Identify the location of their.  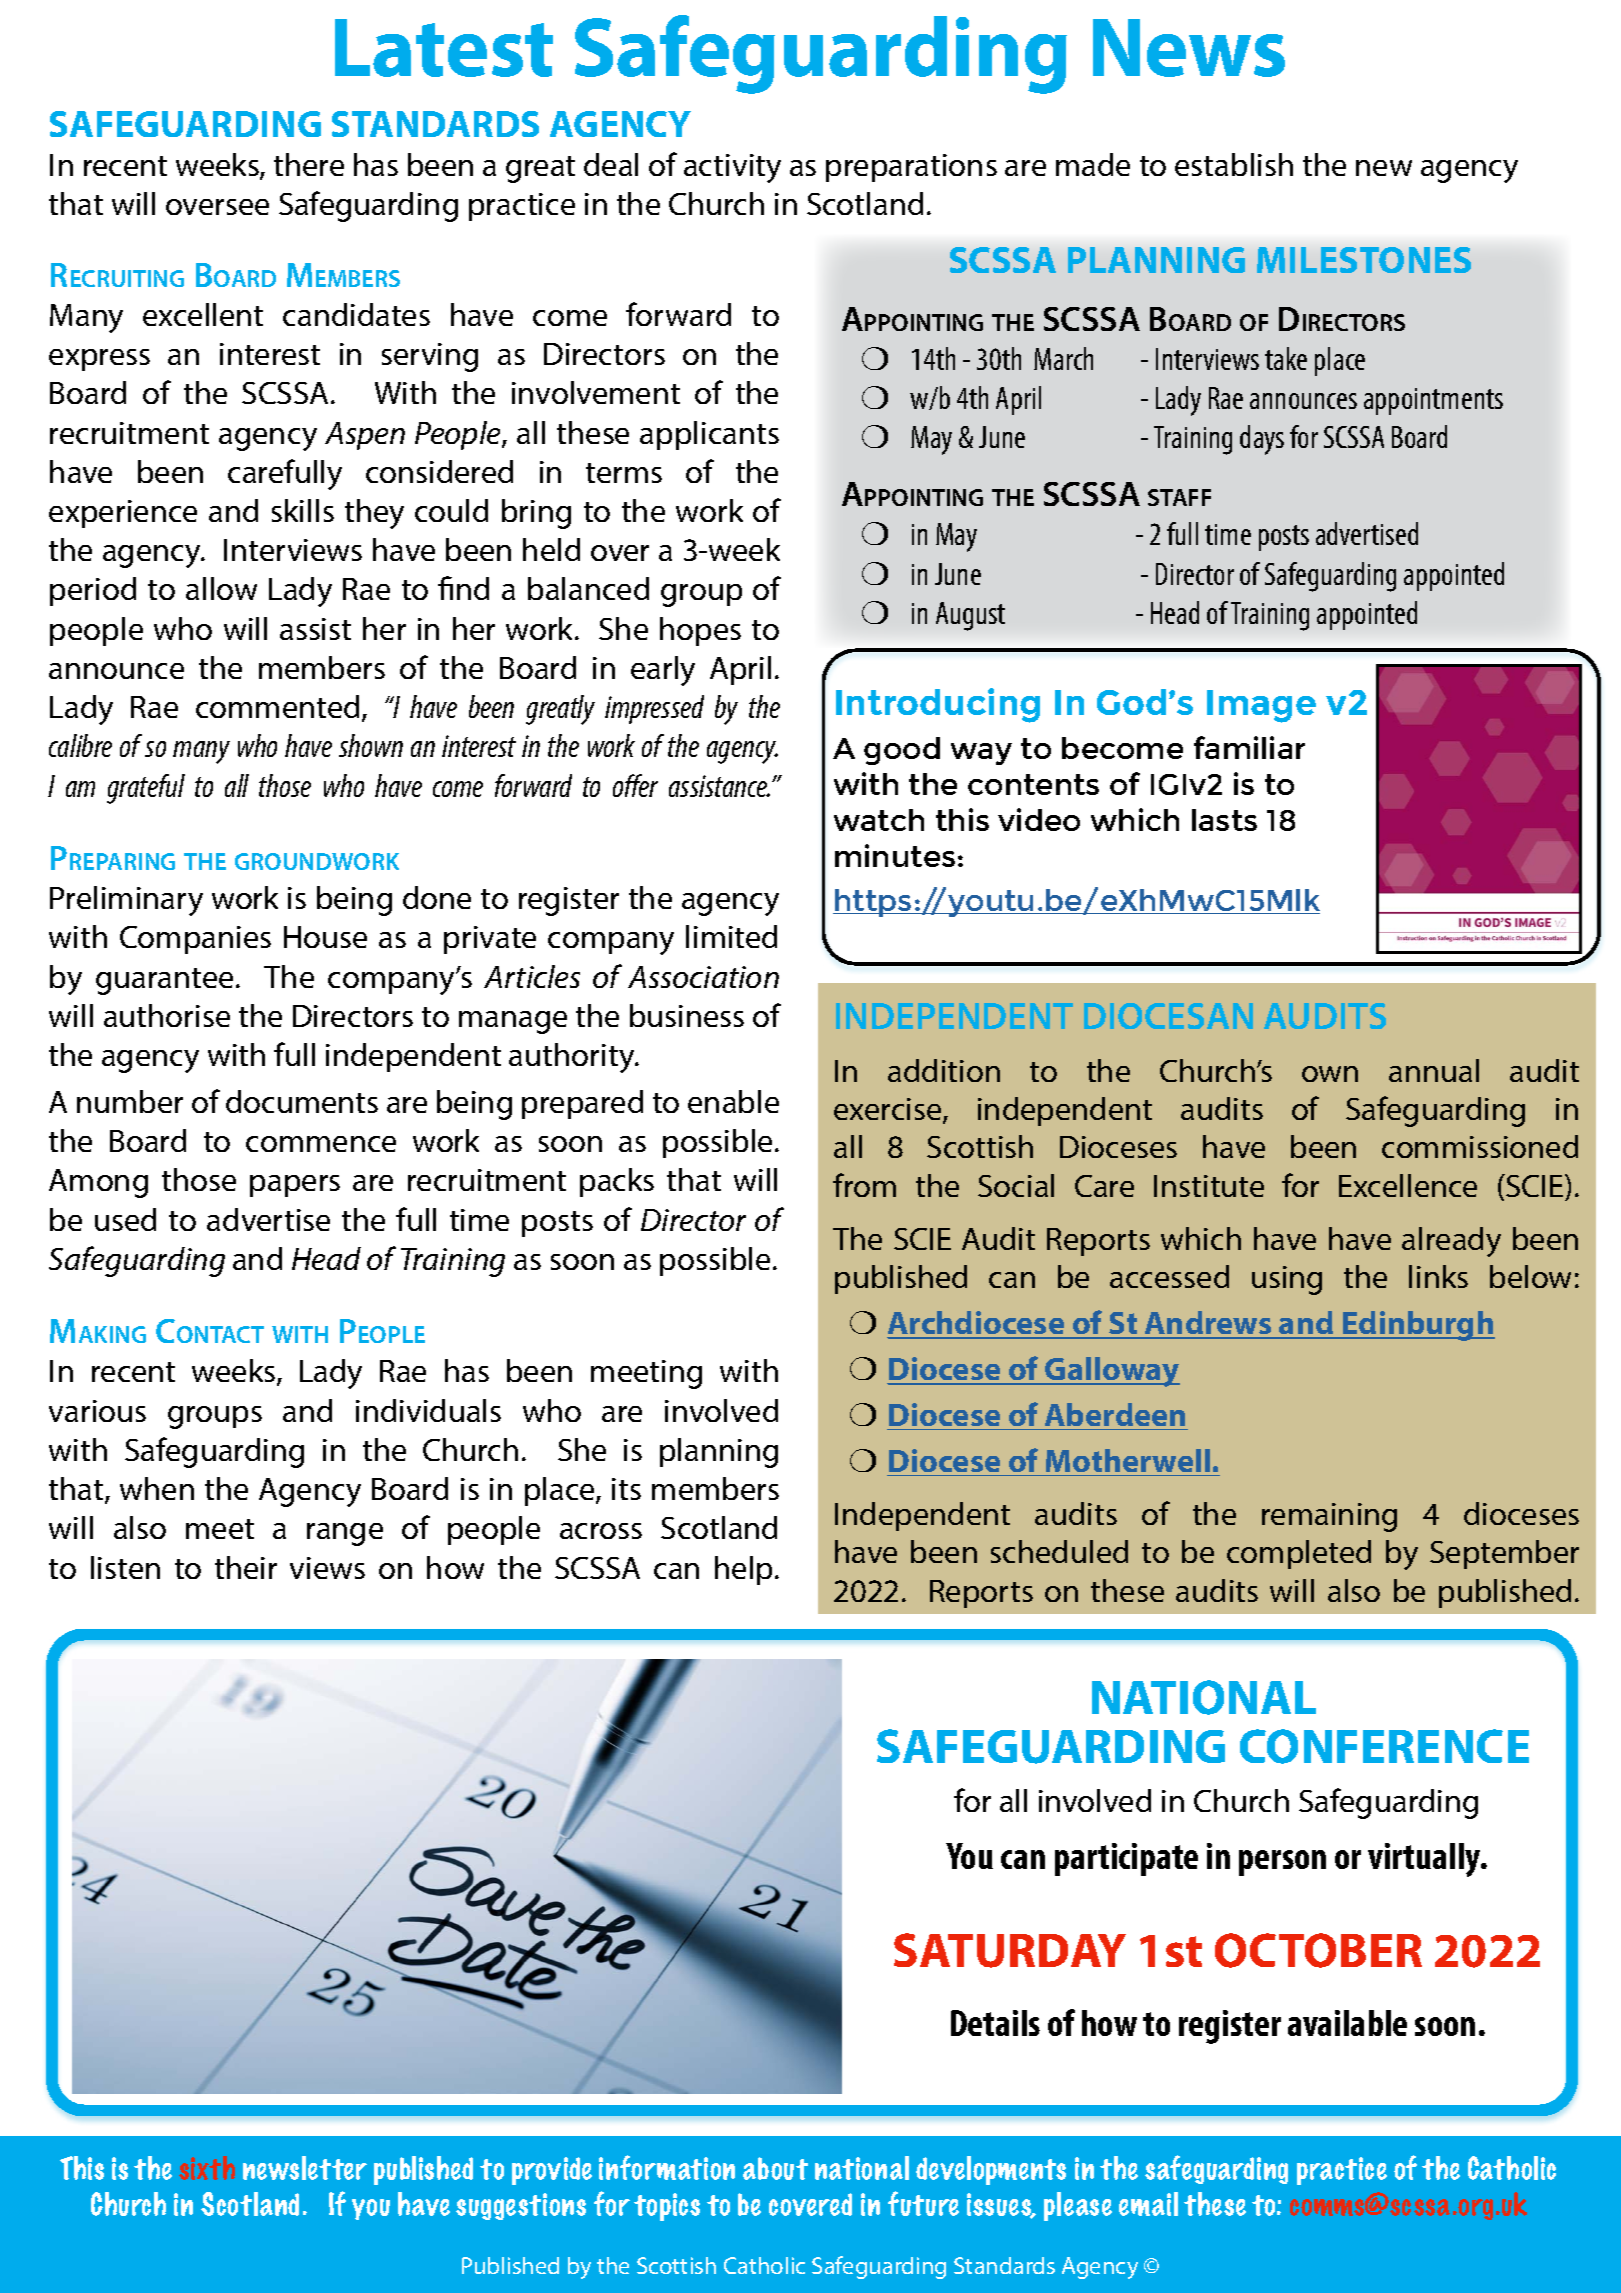
(246, 1567).
